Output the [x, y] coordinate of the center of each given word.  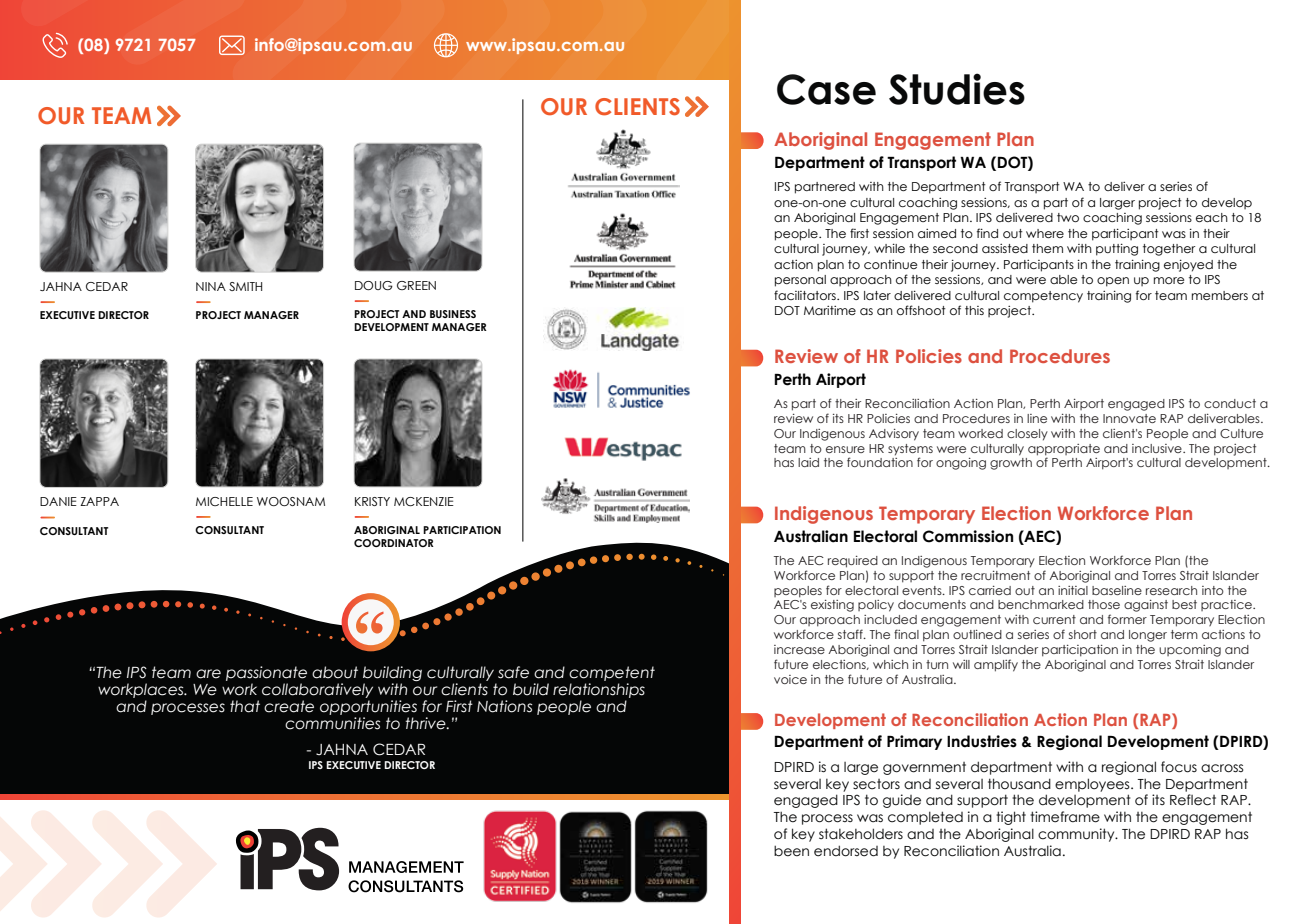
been [791, 851]
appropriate [1064, 450]
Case [826, 89]
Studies [957, 89]
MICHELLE [224, 501]
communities [332, 723]
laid [808, 462]
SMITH [245, 286]
